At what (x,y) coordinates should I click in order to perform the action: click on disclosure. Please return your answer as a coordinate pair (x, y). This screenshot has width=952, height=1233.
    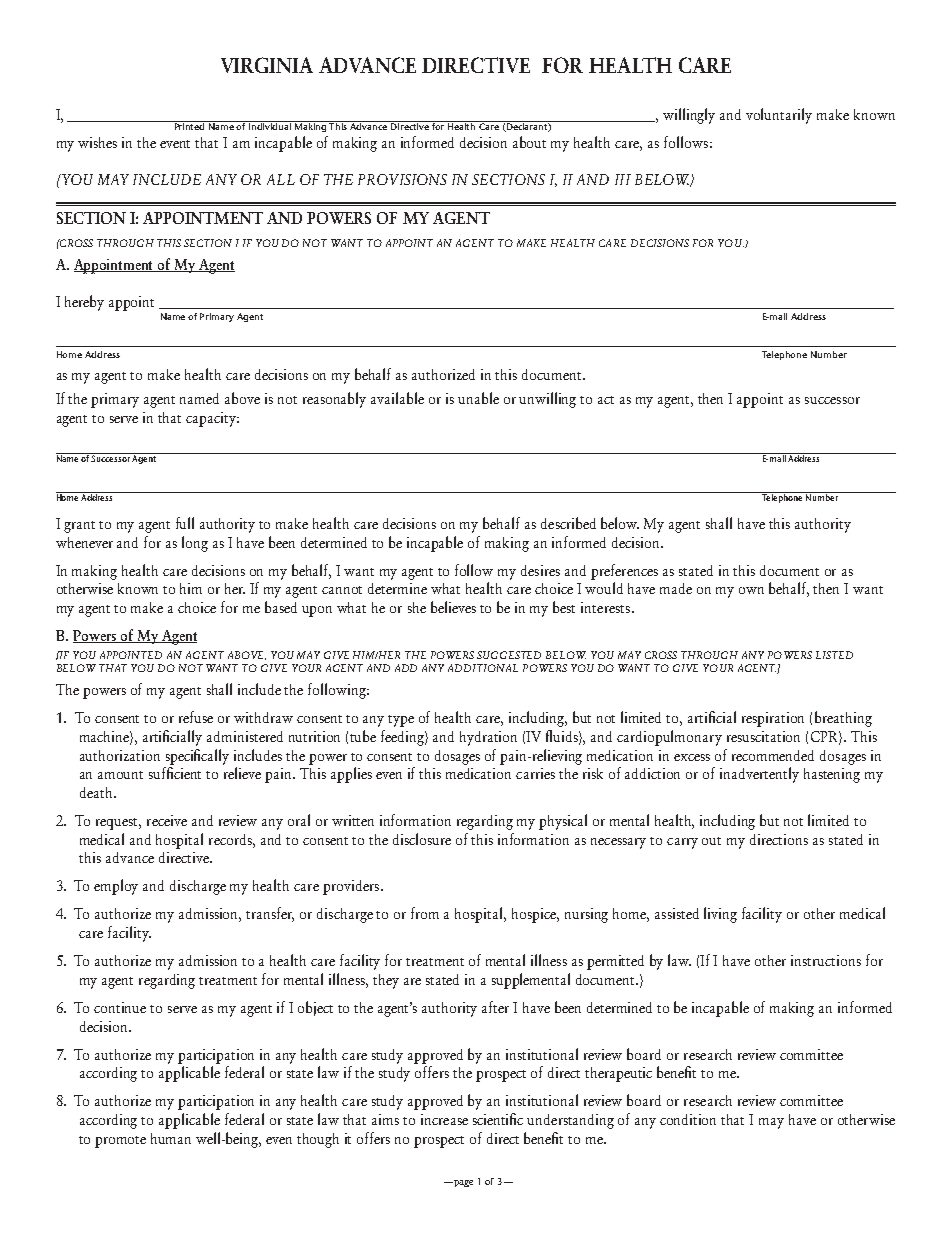
    Looking at the image, I should click on (422, 839).
